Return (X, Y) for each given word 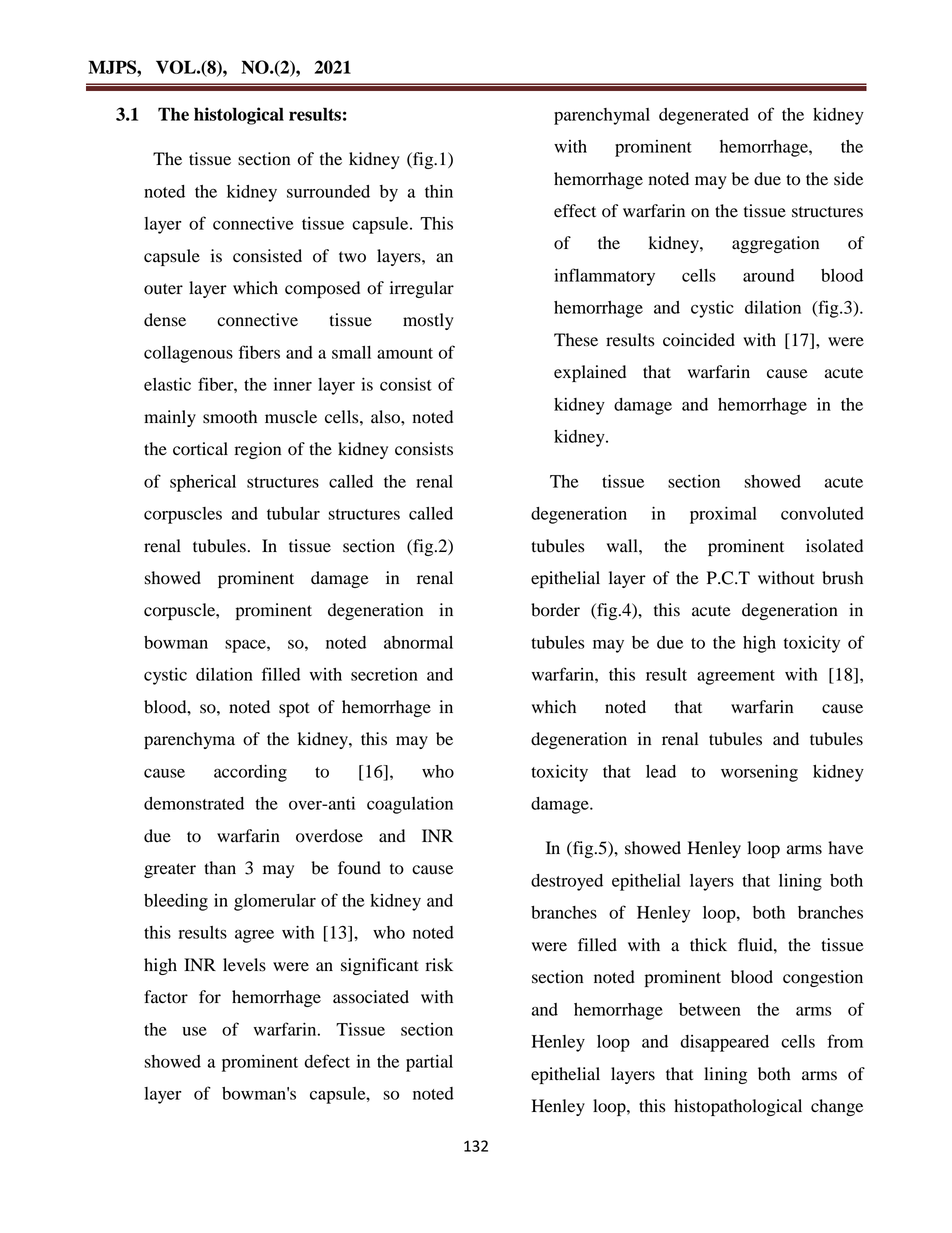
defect (327, 1061)
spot (294, 709)
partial (429, 1063)
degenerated (704, 116)
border (555, 610)
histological (239, 116)
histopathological (738, 1107)
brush (842, 578)
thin (439, 191)
